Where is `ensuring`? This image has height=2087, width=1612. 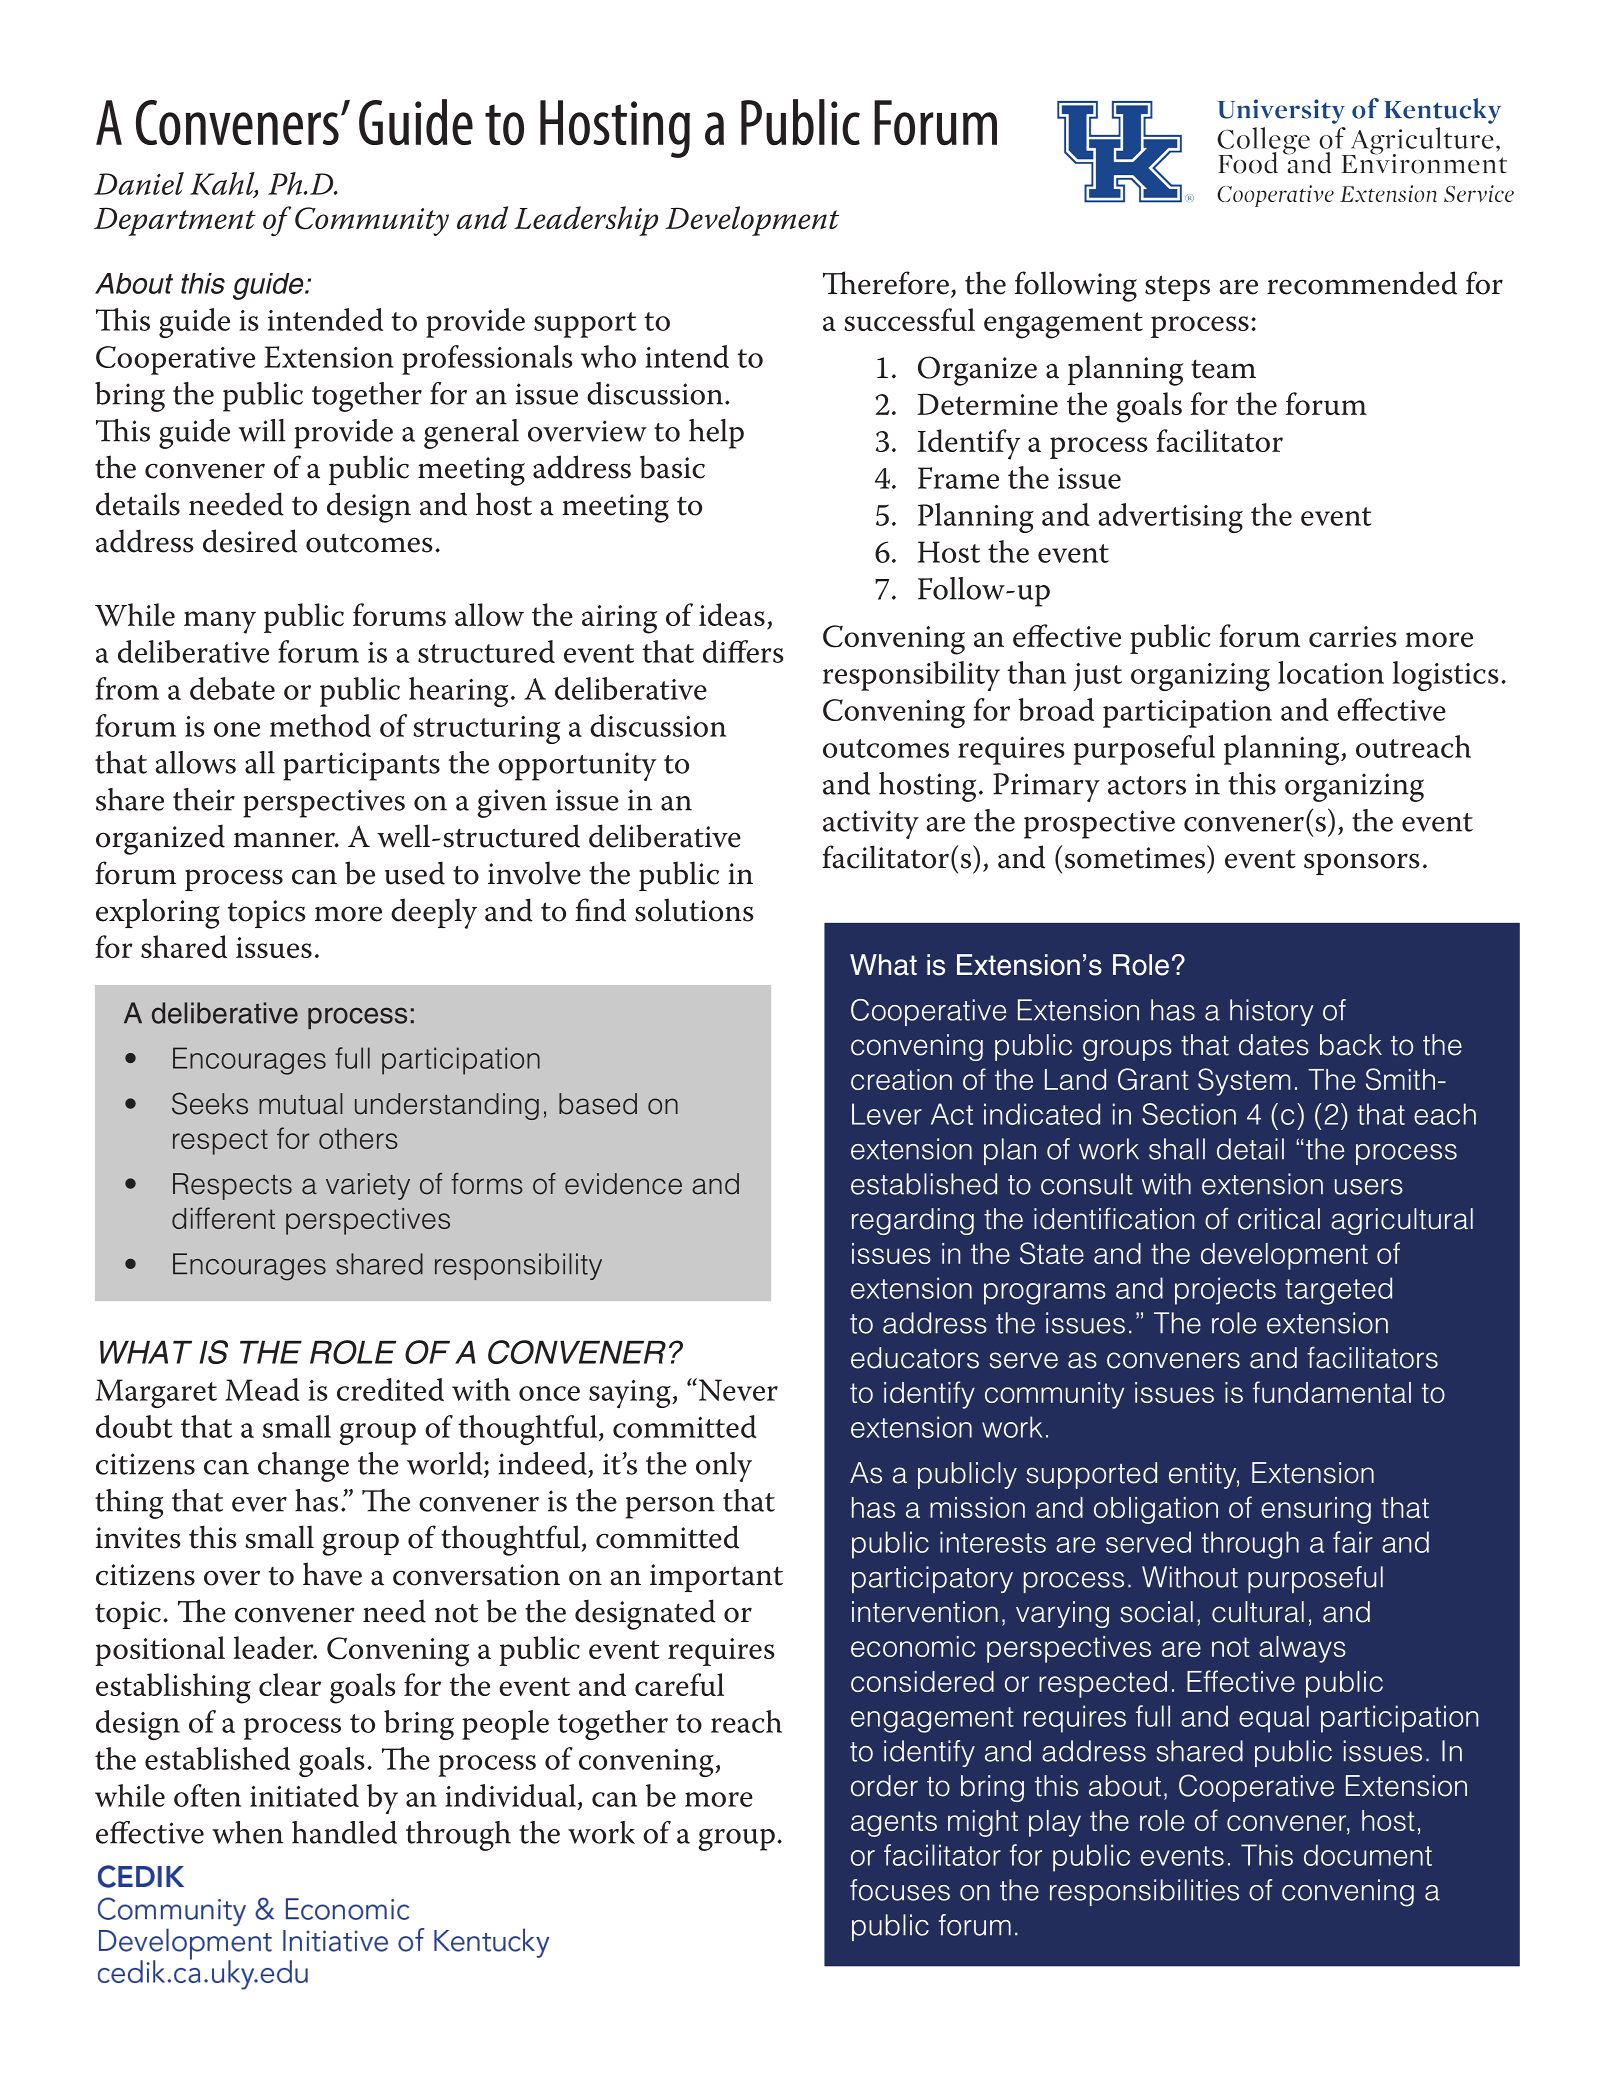 ensuring is located at coordinates (1316, 1510).
